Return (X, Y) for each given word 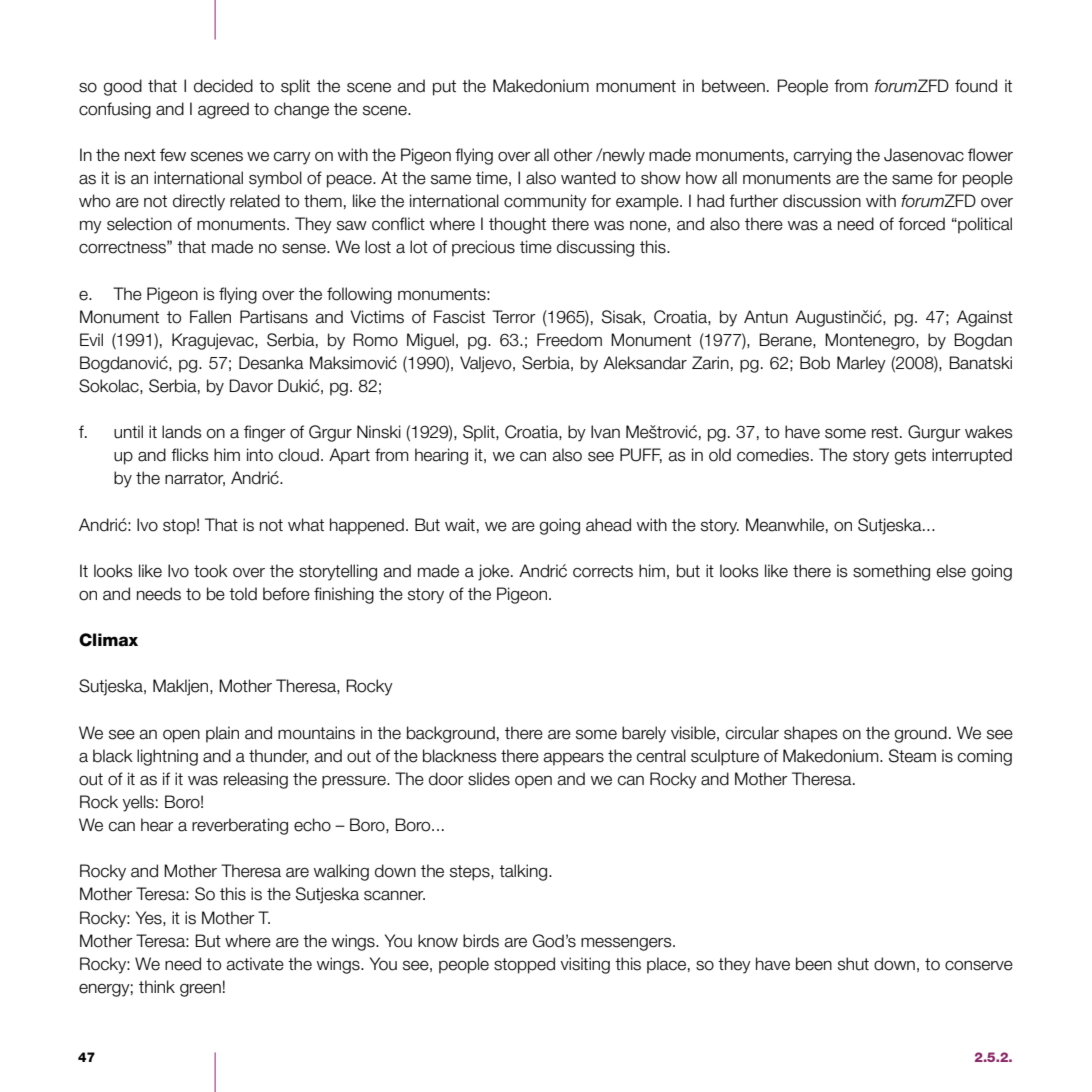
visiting (585, 965)
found (976, 86)
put (444, 88)
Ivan (605, 432)
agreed (223, 110)
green (200, 990)
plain (222, 734)
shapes (811, 734)
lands (182, 432)
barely (644, 734)
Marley (861, 364)
